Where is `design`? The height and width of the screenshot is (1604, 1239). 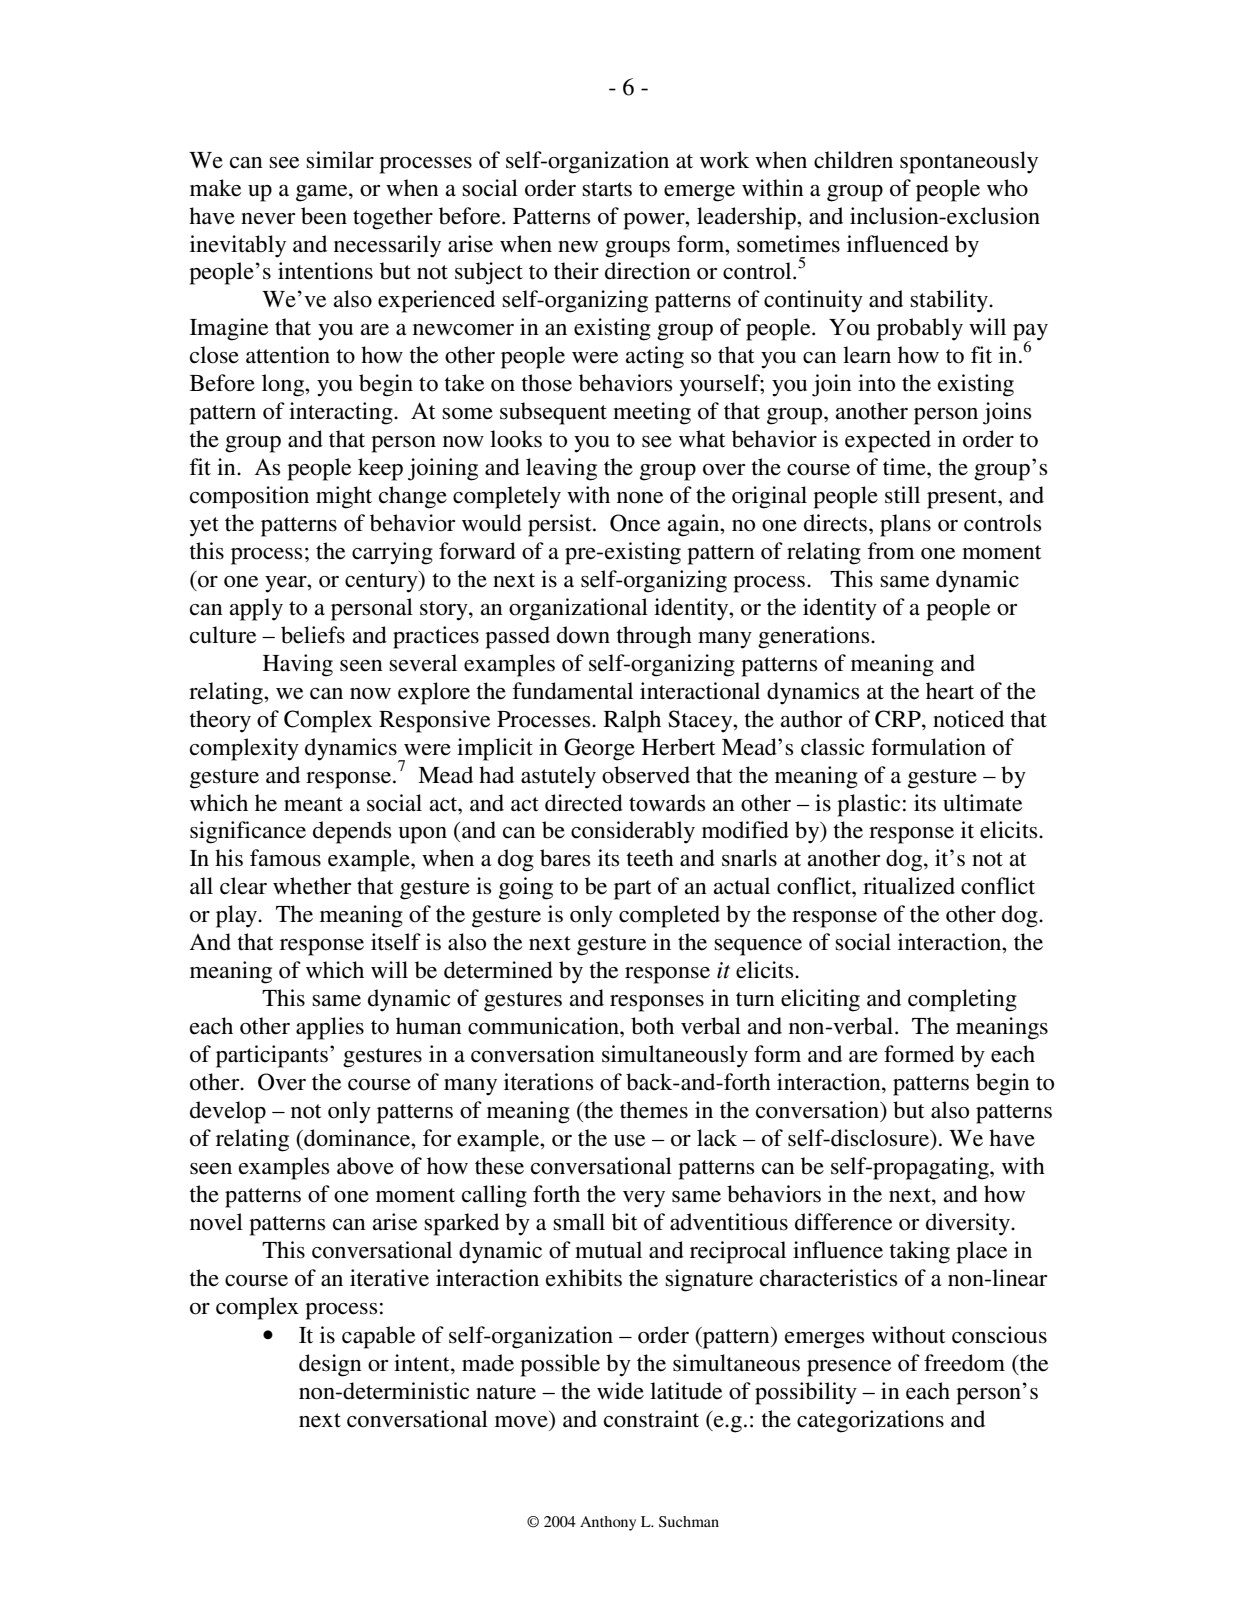 design is located at coordinates (330, 1365).
